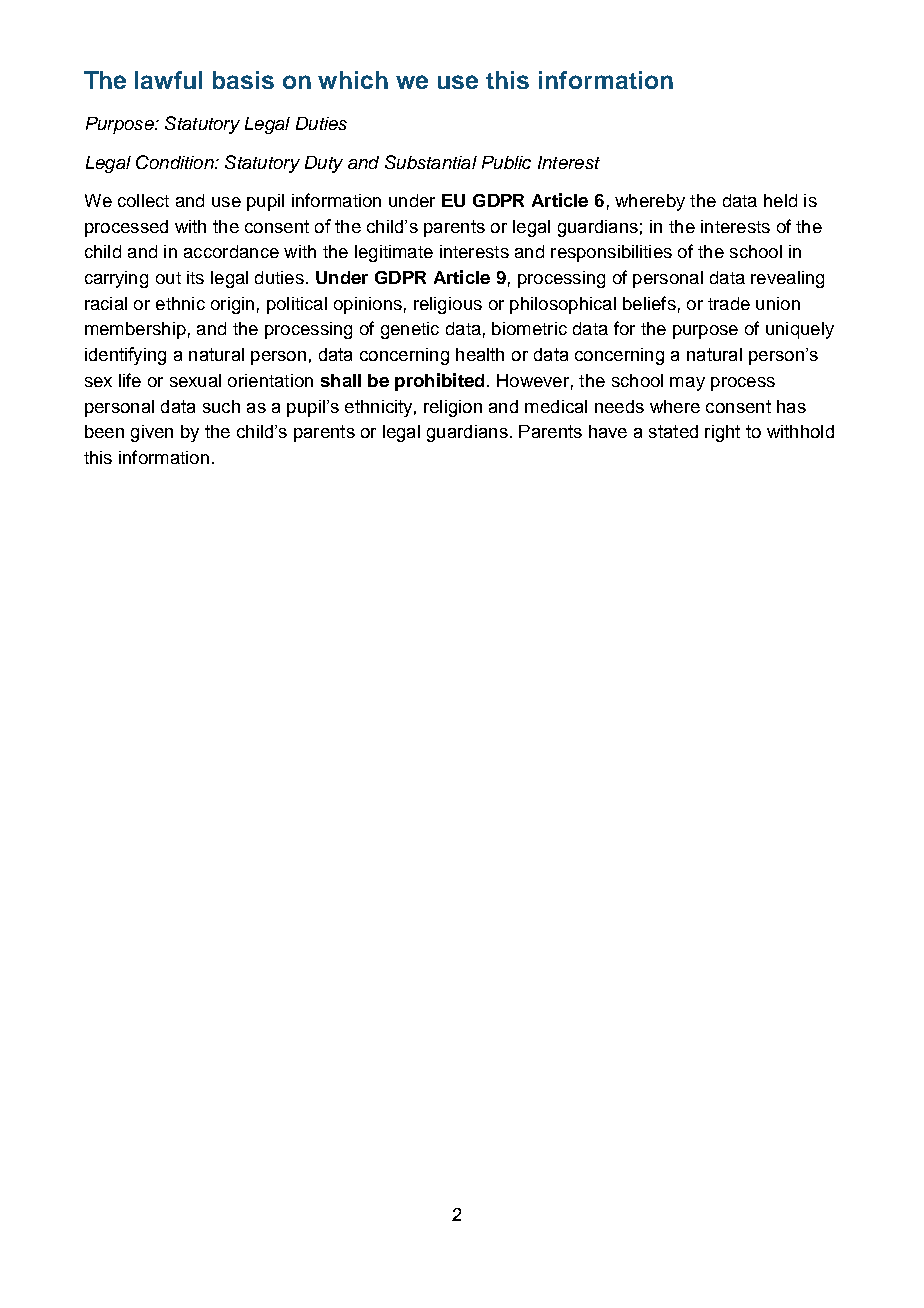  Describe the element at coordinates (780, 200) in the screenshot. I see `held` at that location.
